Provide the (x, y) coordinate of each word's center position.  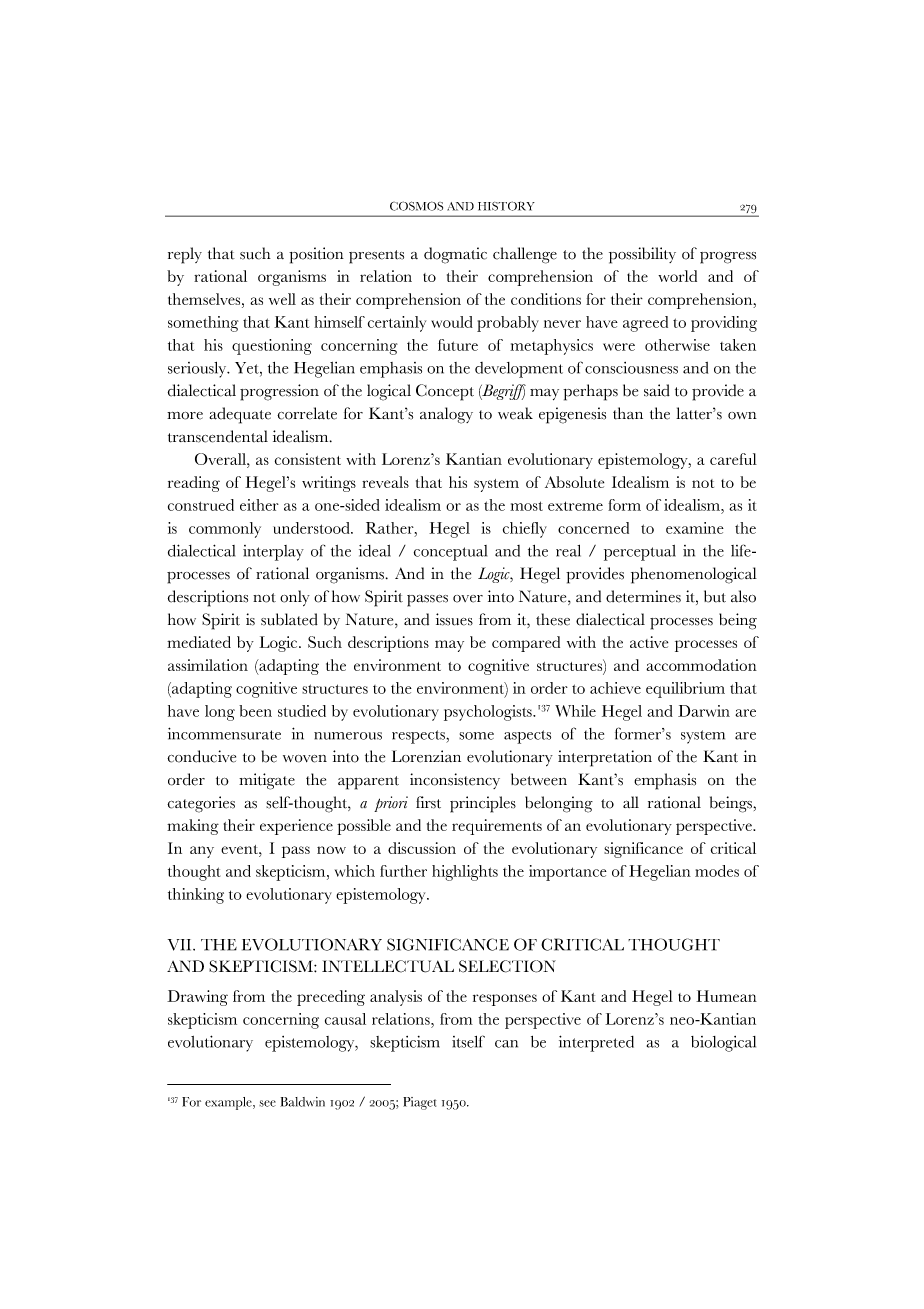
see (267, 1103)
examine (695, 528)
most (526, 506)
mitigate (267, 781)
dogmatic (455, 255)
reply (185, 255)
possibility (642, 255)
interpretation (605, 758)
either (259, 505)
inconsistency (455, 781)
